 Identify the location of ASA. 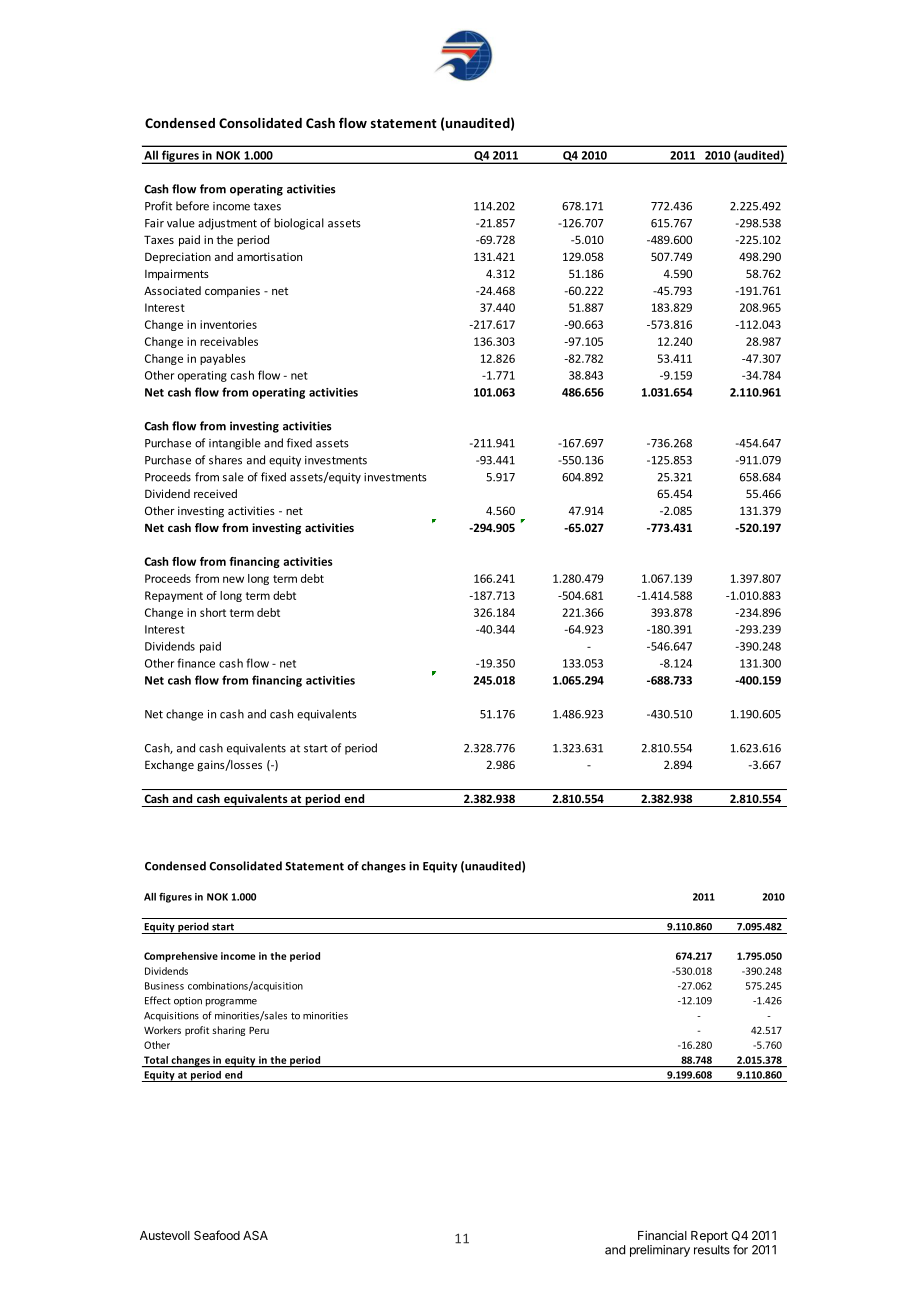
(255, 1235).
